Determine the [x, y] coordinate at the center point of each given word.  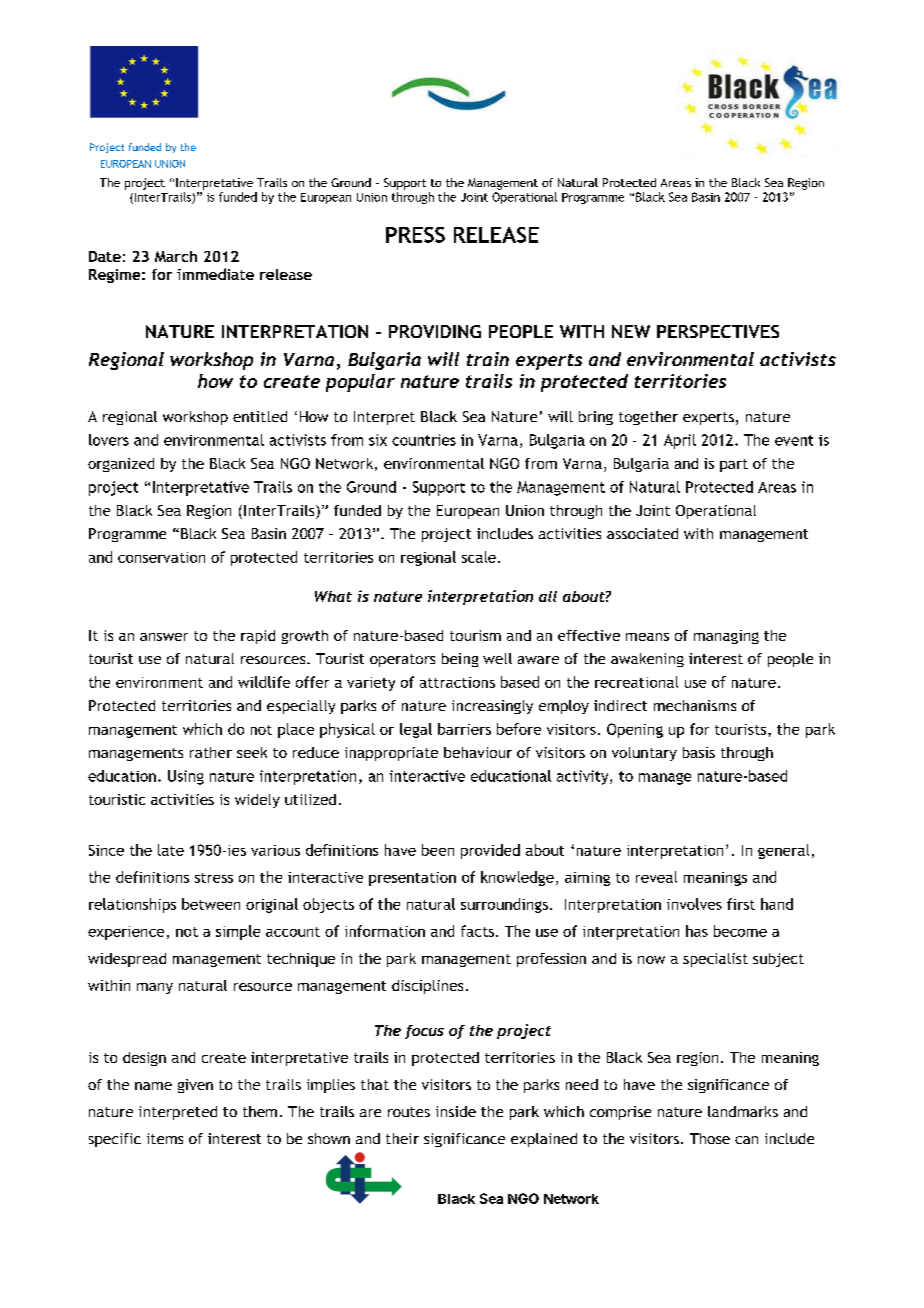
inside [456, 1111]
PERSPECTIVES [718, 331]
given [195, 1086]
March [176, 256]
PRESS [415, 235]
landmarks [743, 1111]
